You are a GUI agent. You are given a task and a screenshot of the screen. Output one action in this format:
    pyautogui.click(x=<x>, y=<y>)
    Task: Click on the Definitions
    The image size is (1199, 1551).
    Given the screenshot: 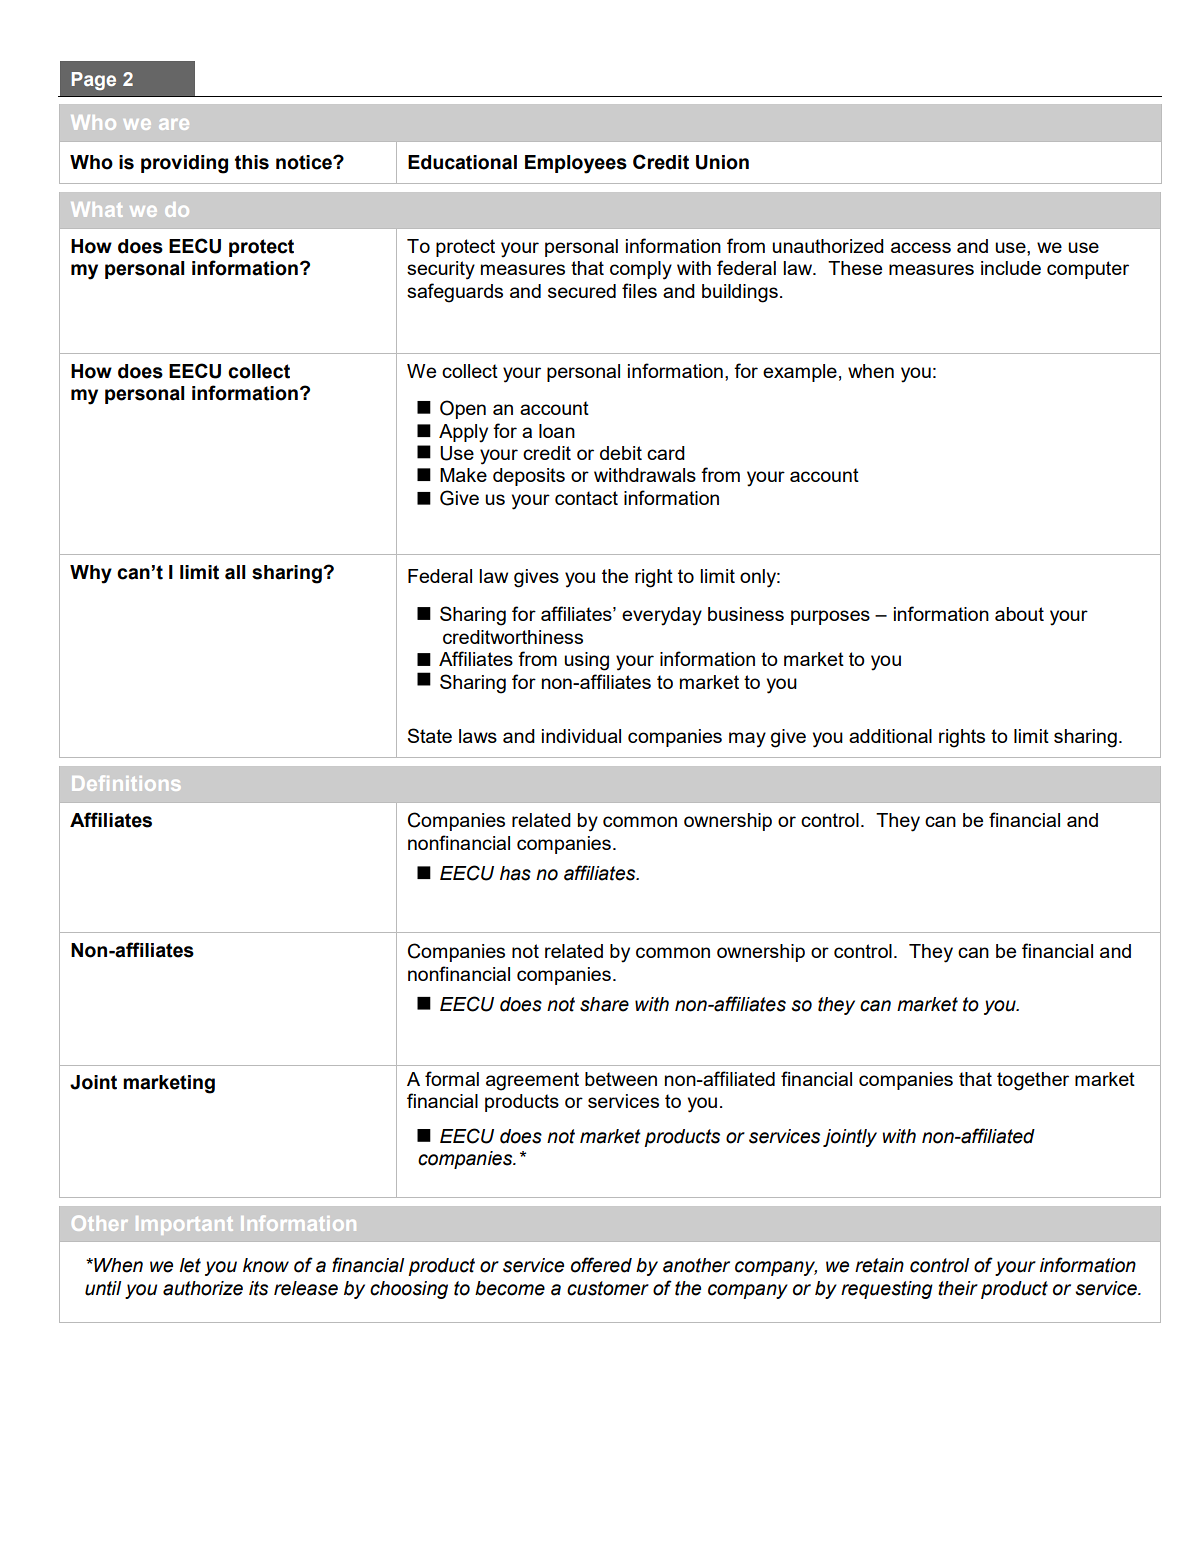 What is the action you would take?
    pyautogui.click(x=126, y=783)
